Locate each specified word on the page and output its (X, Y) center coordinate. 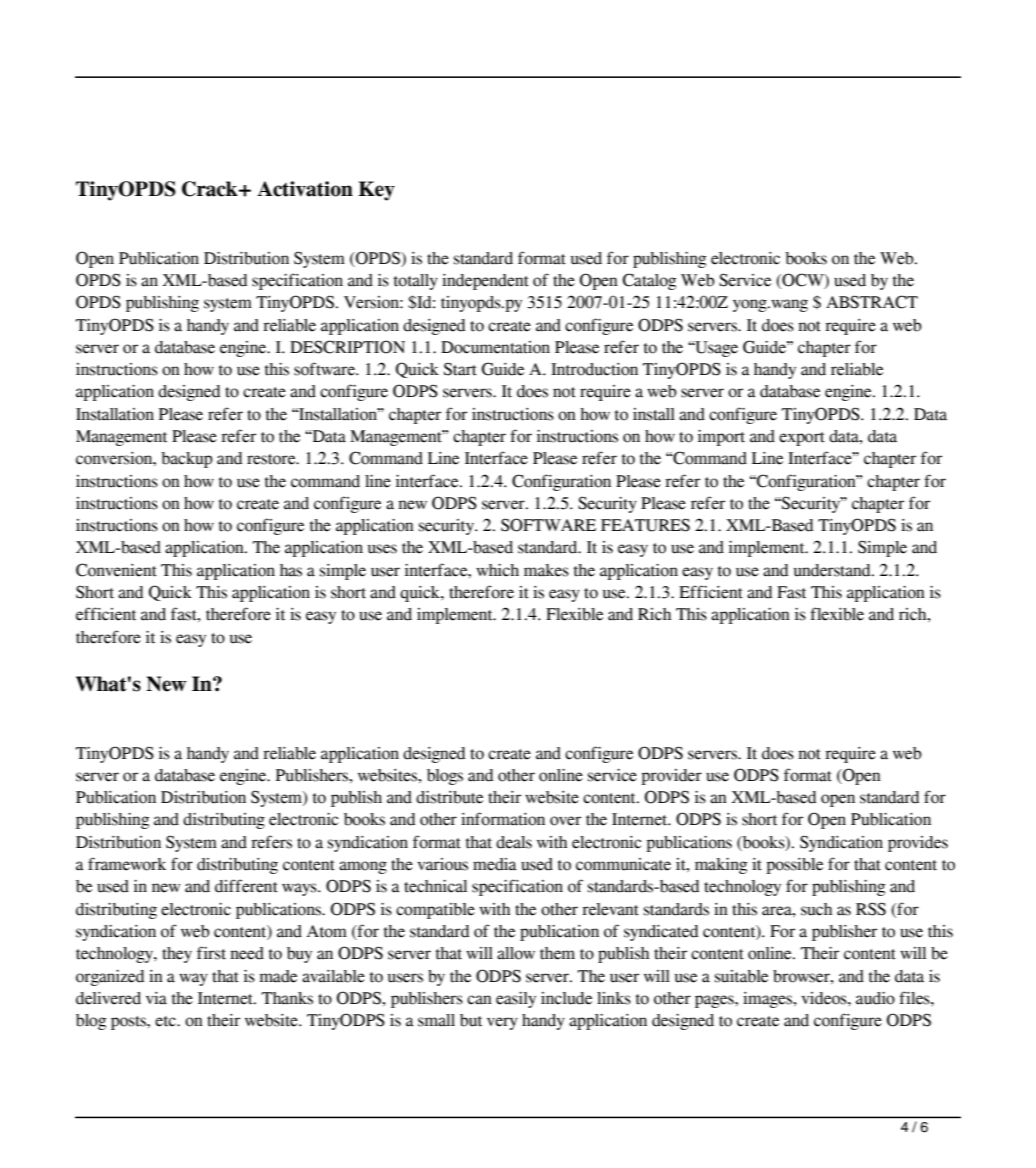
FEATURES (645, 525)
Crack (211, 189)
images (769, 1000)
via (156, 998)
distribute (449, 797)
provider (671, 777)
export (802, 439)
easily (516, 1000)
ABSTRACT (872, 302)
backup (187, 460)
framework (127, 864)
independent (485, 282)
